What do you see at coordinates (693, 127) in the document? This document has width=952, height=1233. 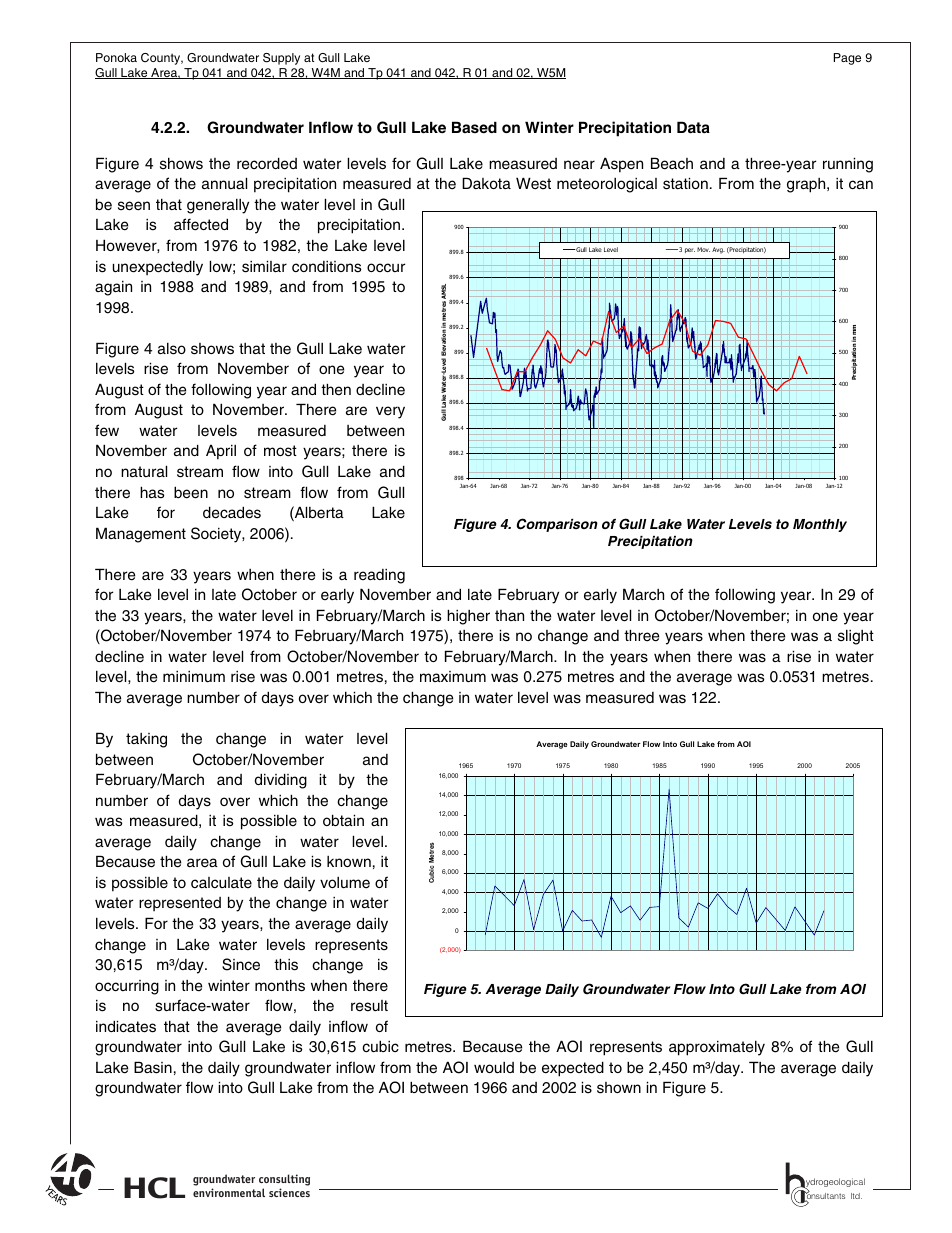 I see `Data` at bounding box center [693, 127].
